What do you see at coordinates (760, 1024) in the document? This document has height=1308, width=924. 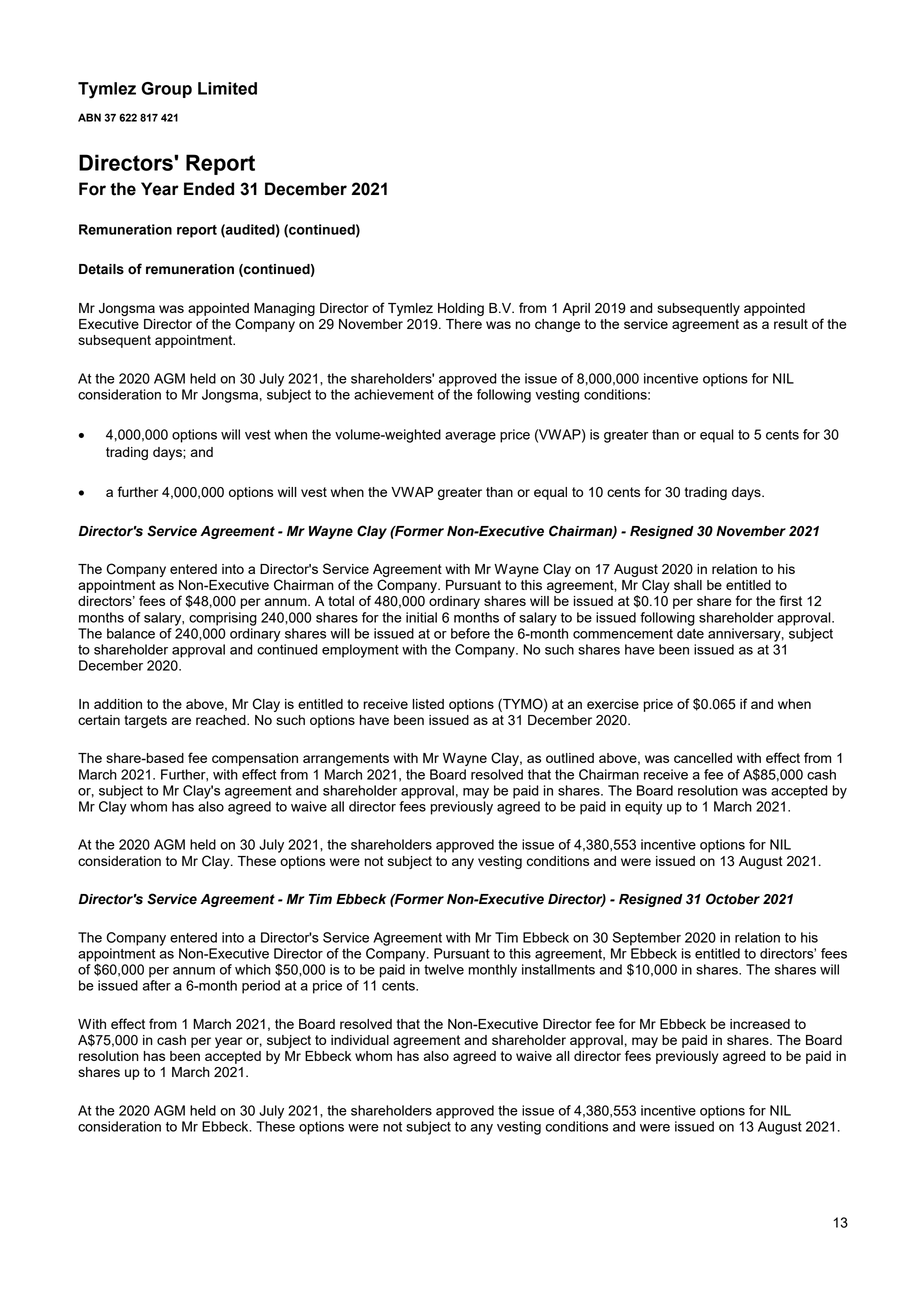 I see `increased` at bounding box center [760, 1024].
